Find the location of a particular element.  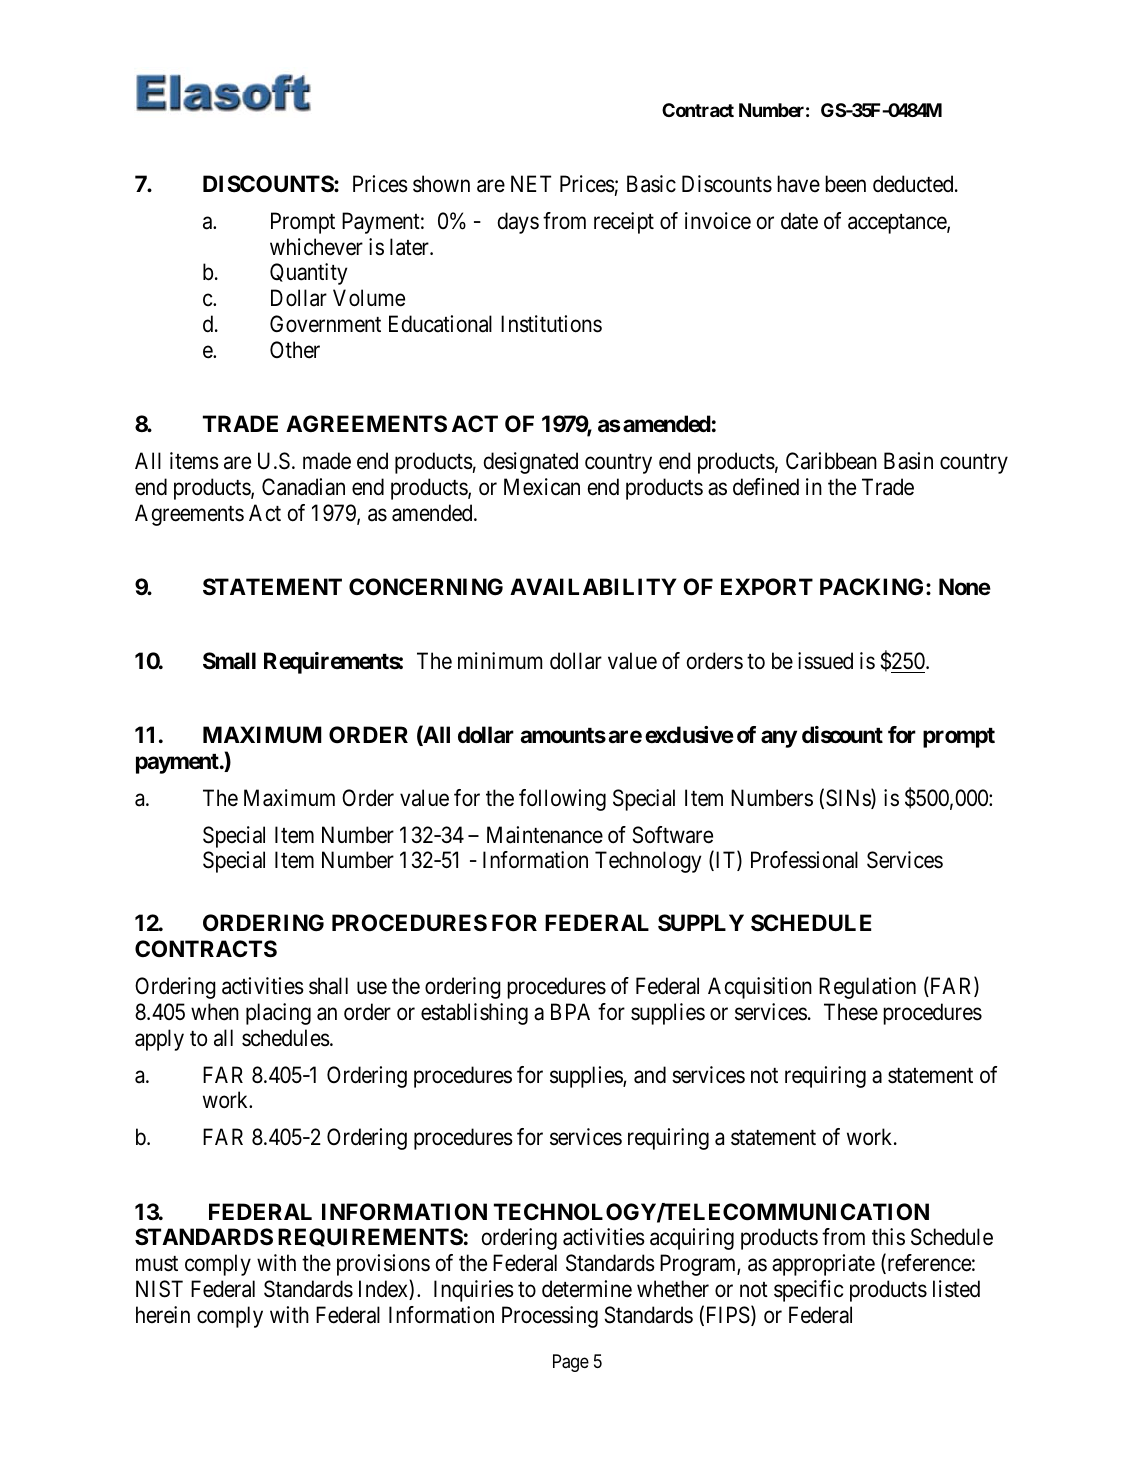

whichever is located at coordinates (316, 247).
